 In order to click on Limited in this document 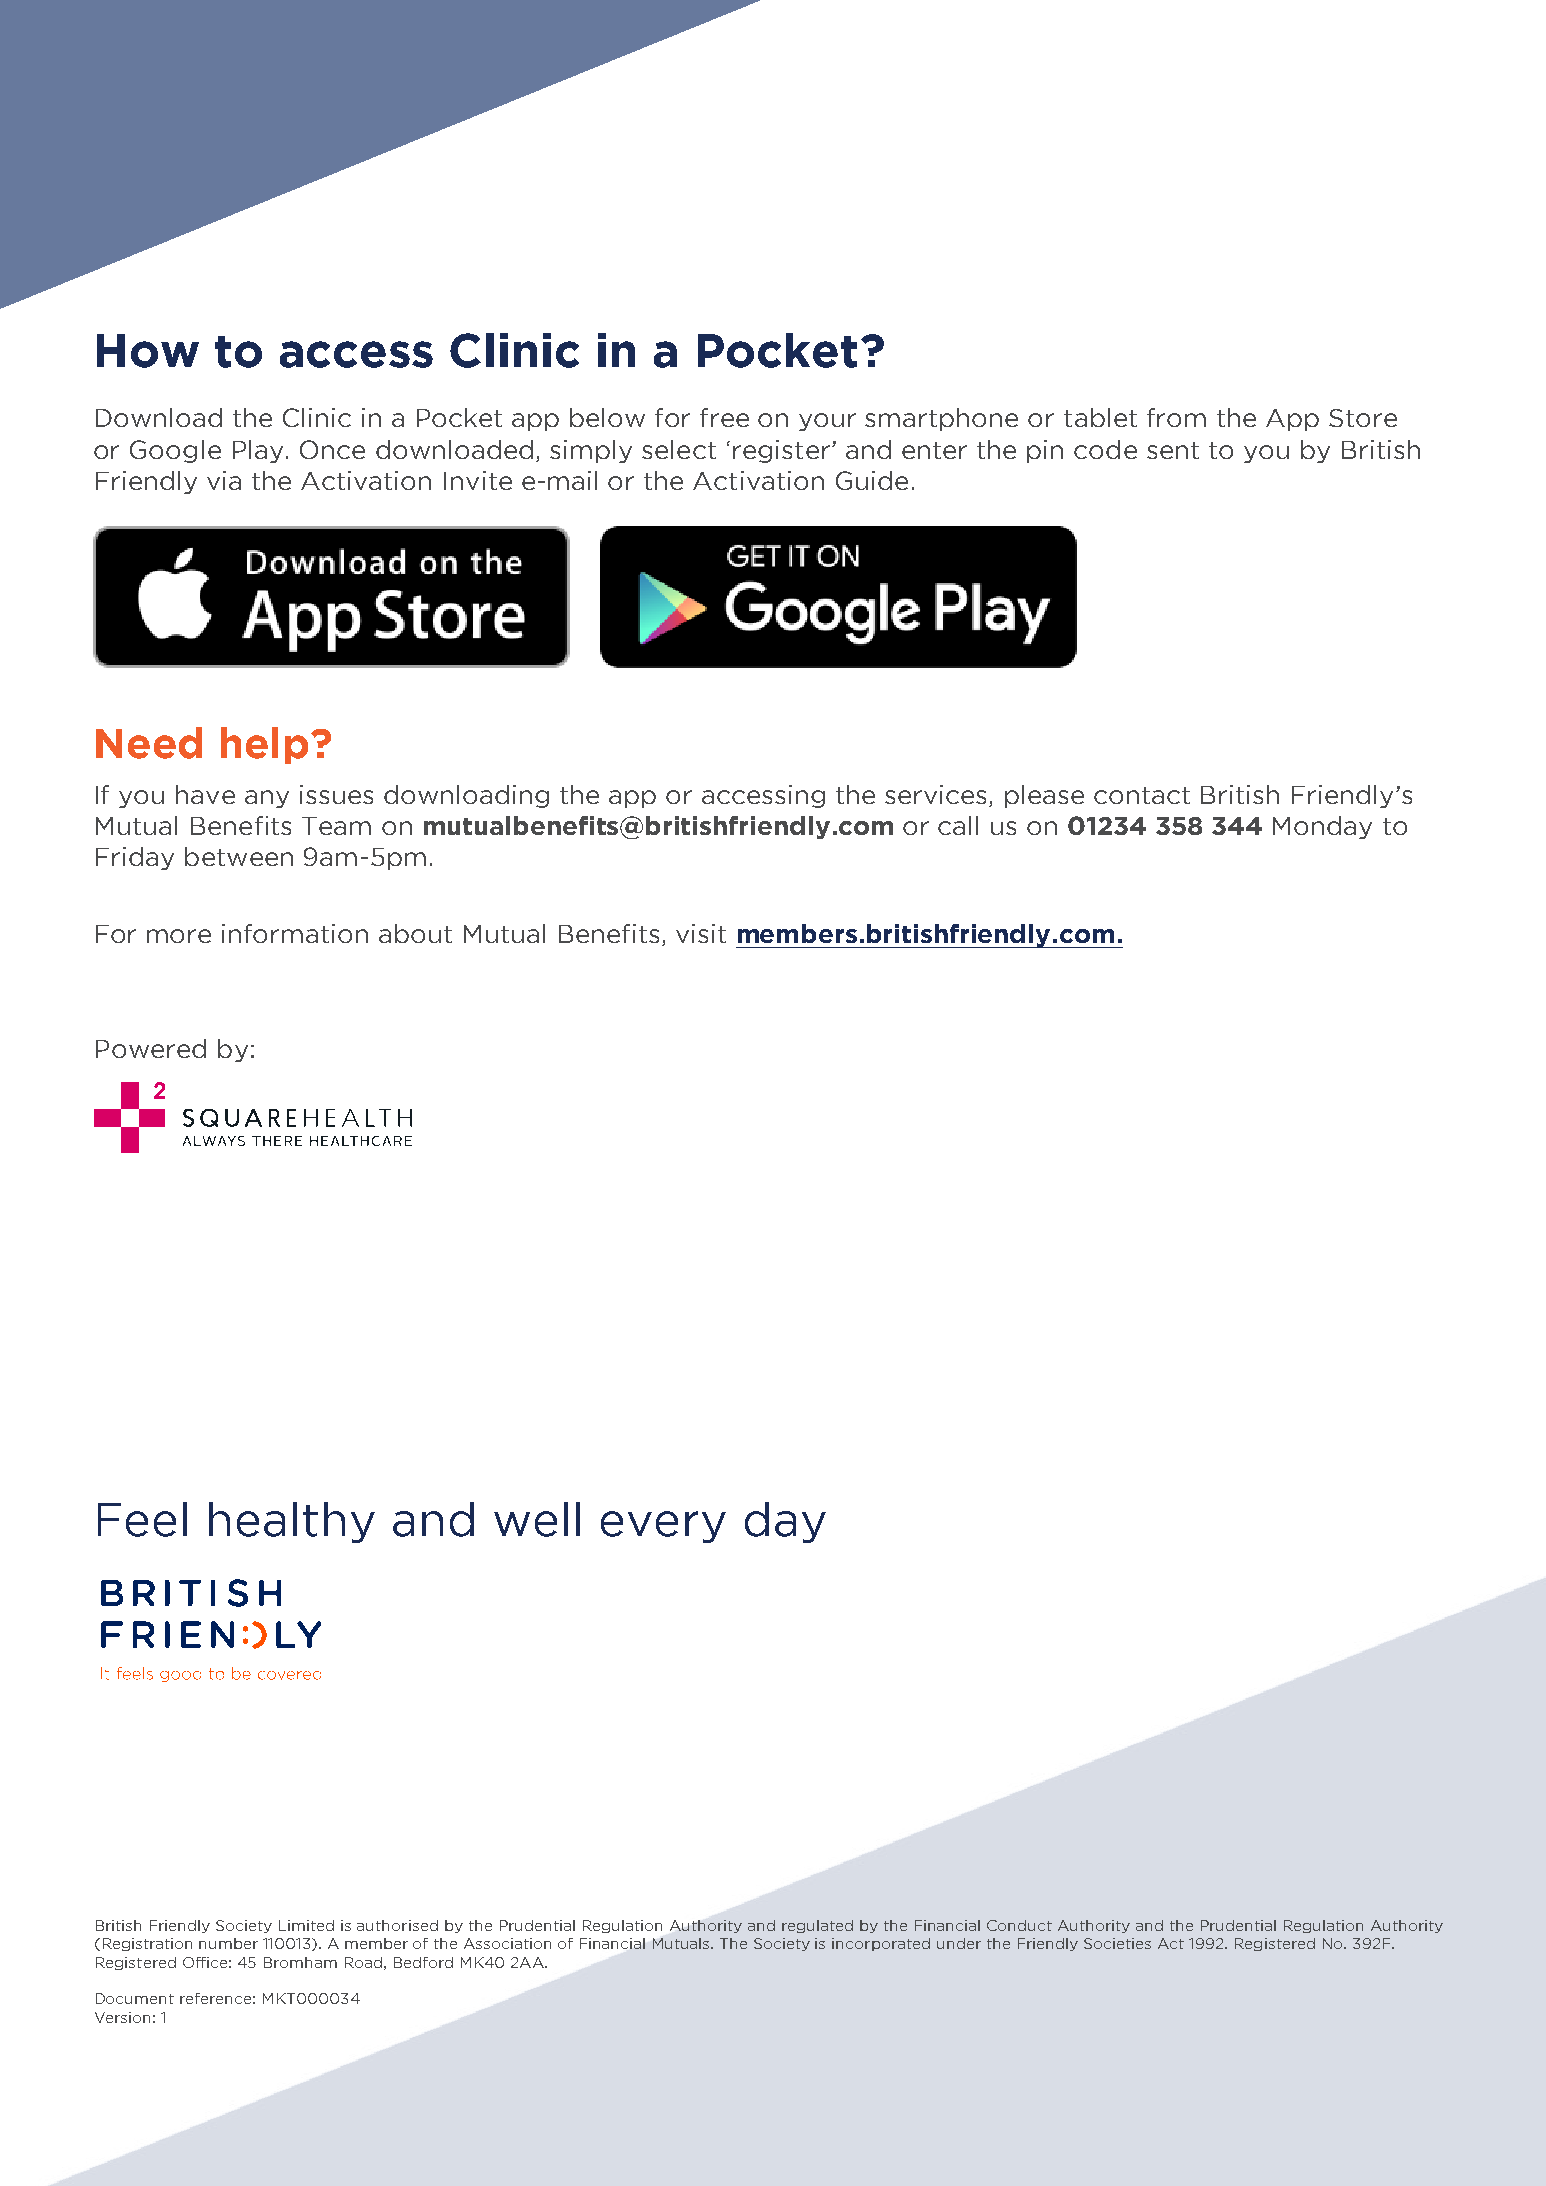, I will do `click(306, 1925)`.
